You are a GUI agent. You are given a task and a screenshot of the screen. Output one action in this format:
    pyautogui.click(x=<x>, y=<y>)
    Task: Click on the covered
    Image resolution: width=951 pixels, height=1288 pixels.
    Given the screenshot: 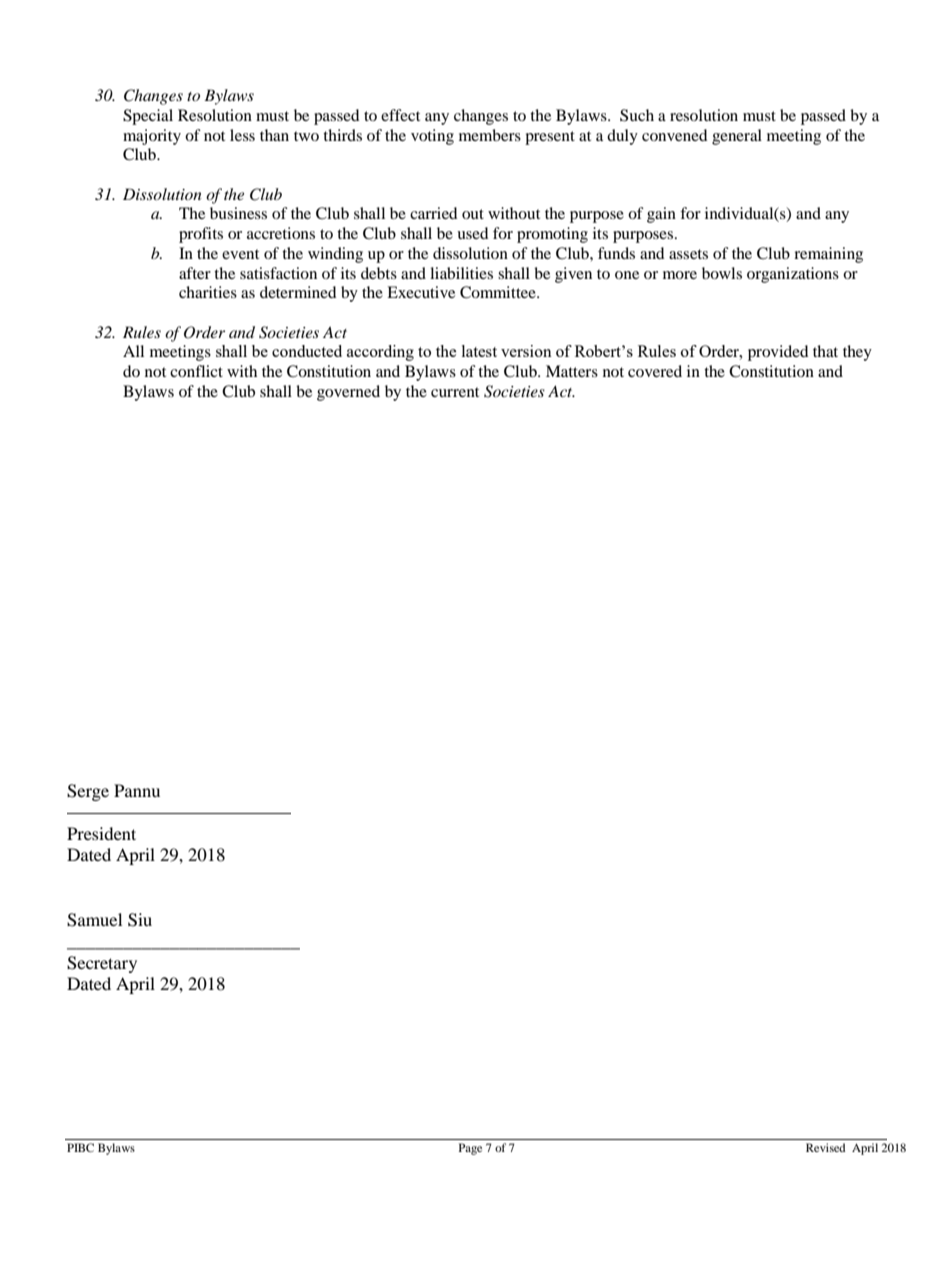 What is the action you would take?
    pyautogui.click(x=655, y=371)
